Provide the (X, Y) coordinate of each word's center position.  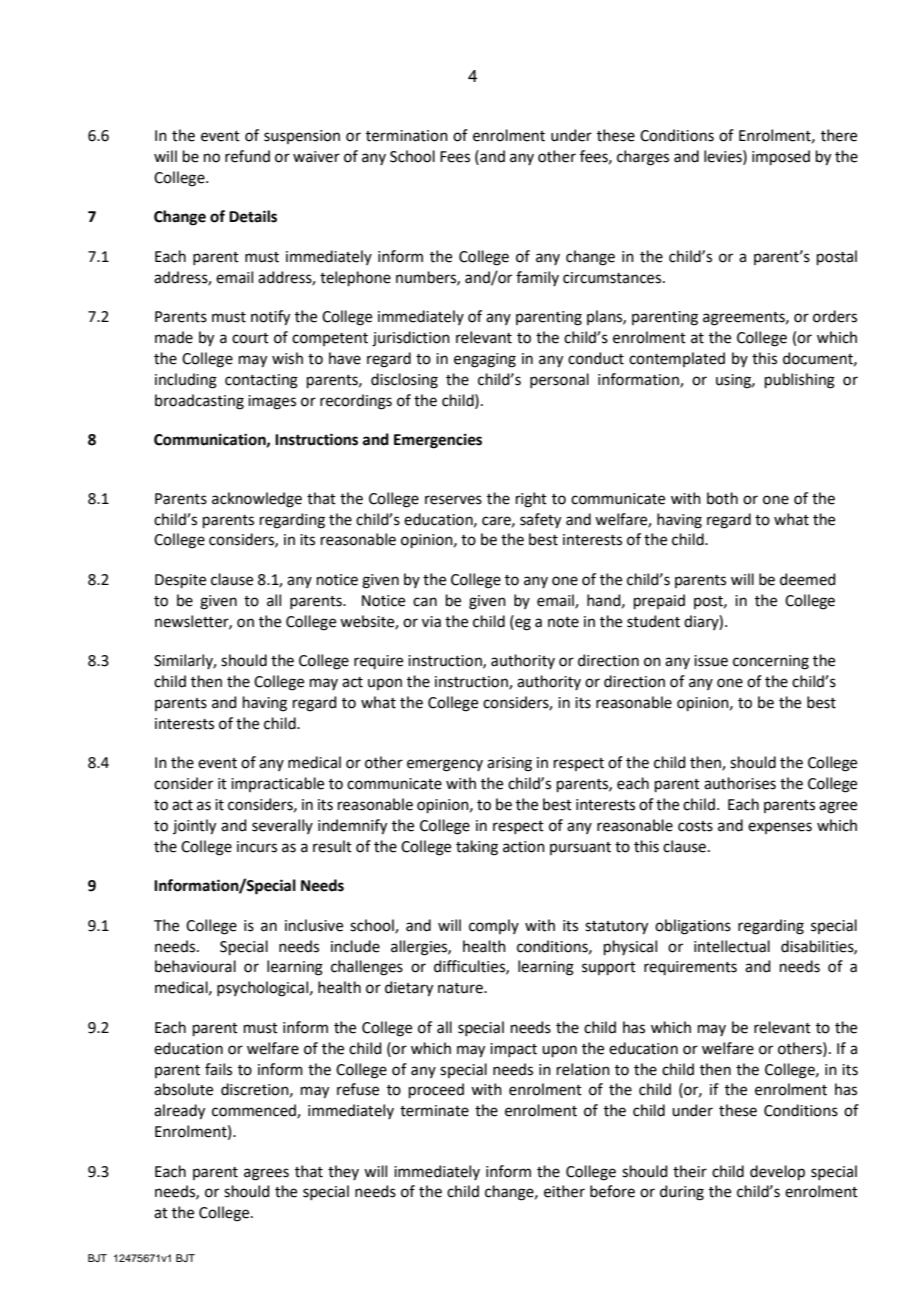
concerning (771, 662)
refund (247, 156)
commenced (255, 1111)
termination (407, 136)
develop (777, 1172)
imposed (781, 157)
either (564, 1191)
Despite (180, 581)
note (563, 622)
